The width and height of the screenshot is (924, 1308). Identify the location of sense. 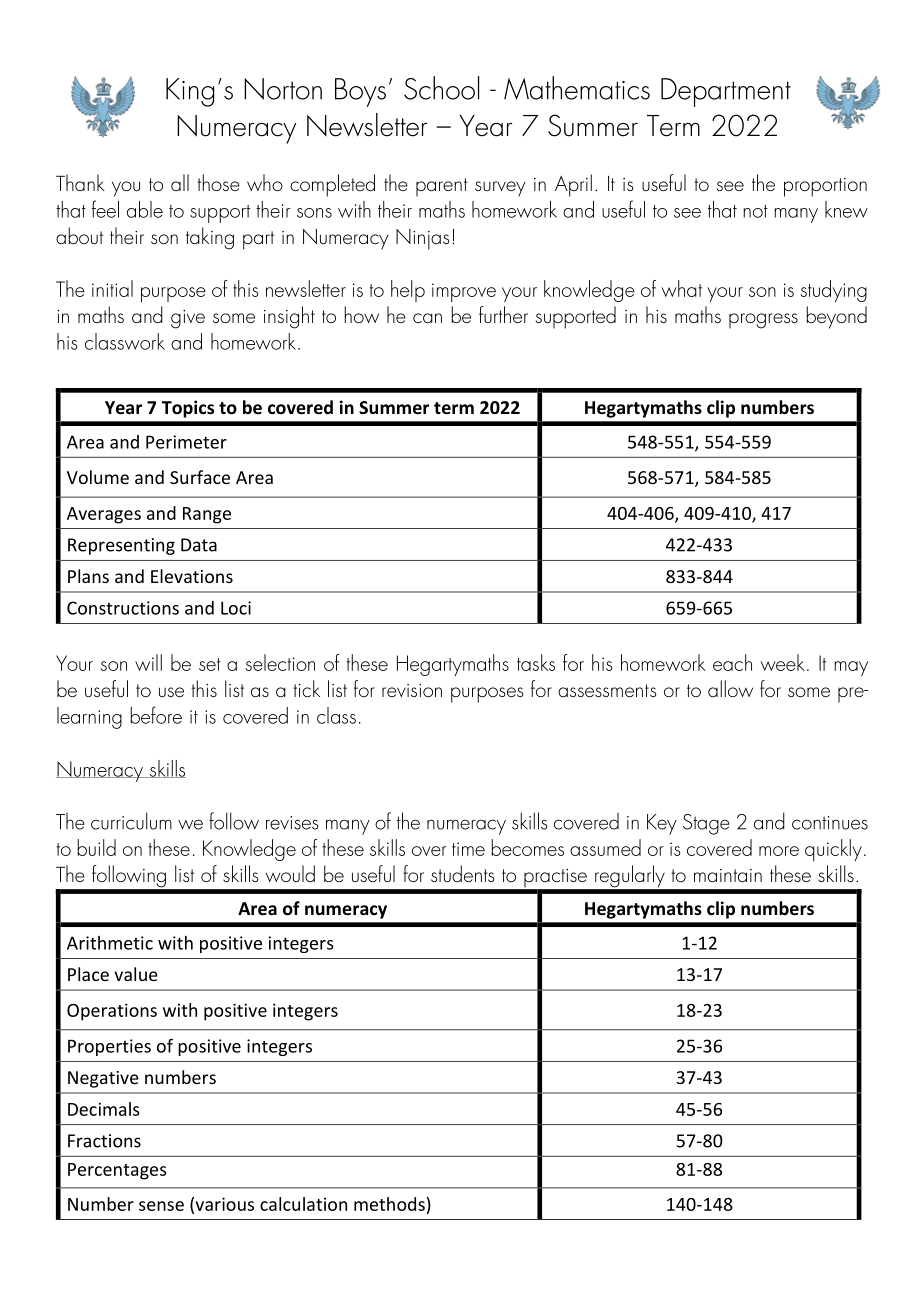
(161, 1206).
